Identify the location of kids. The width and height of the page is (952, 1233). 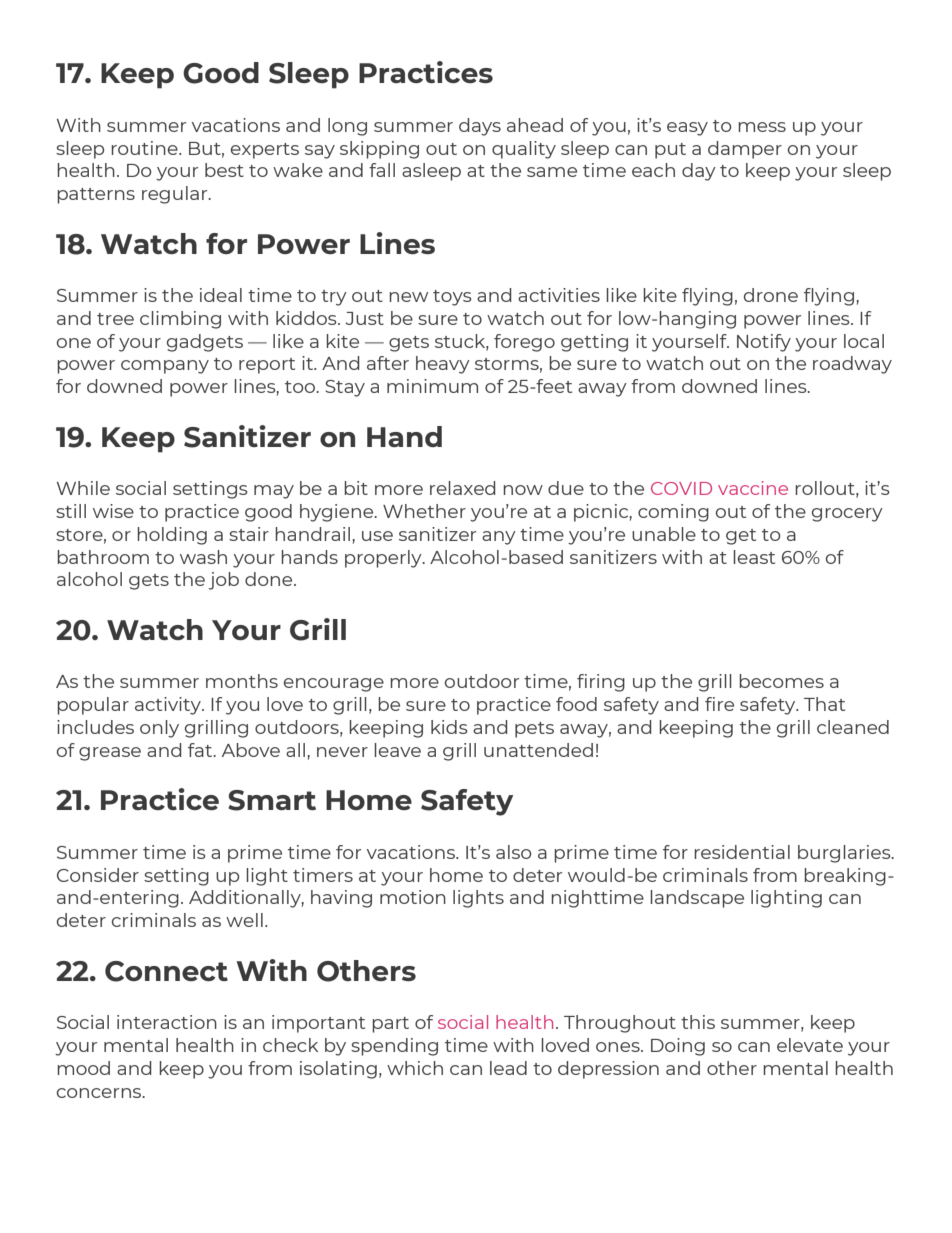
(449, 727).
